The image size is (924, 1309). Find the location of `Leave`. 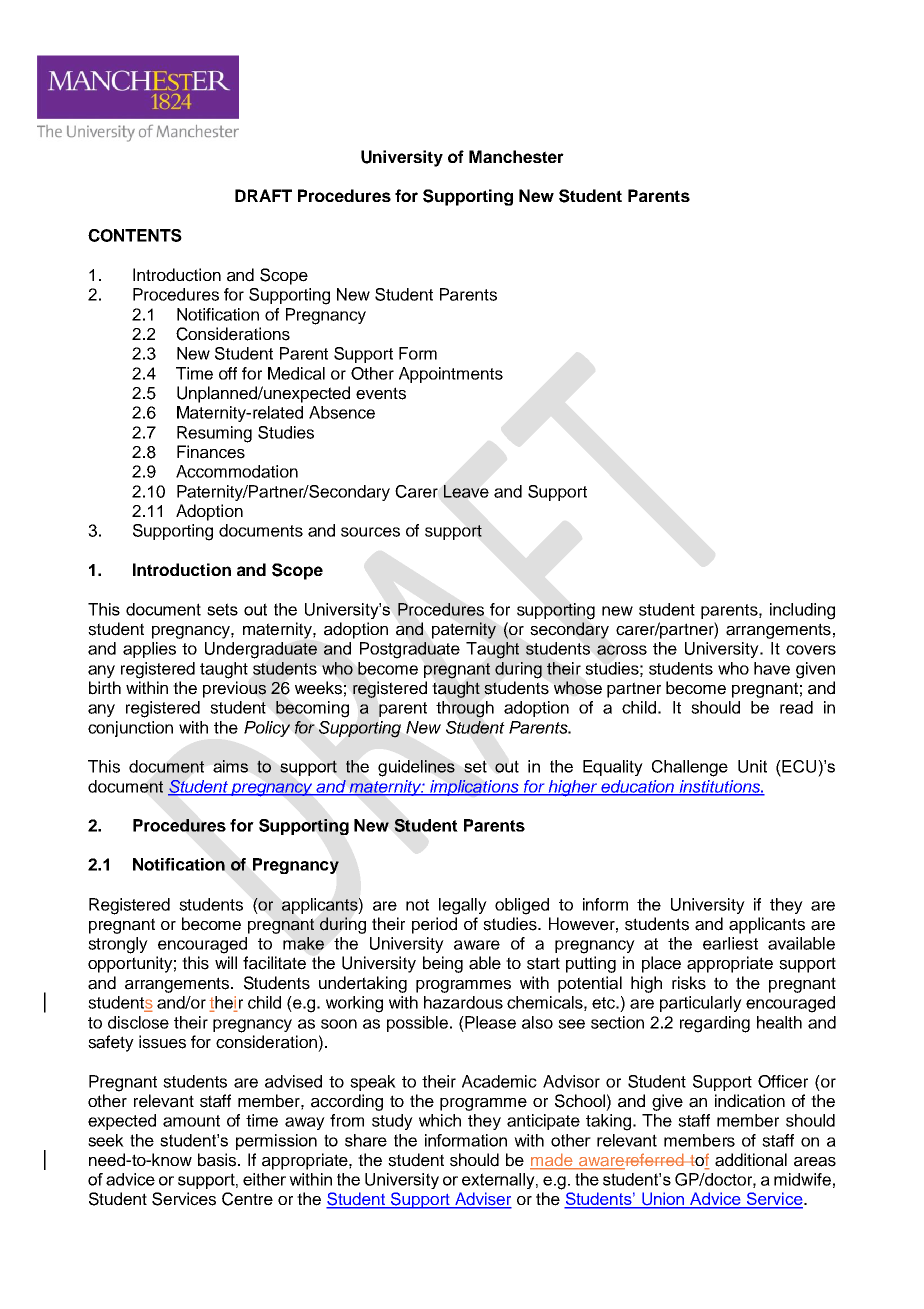

Leave is located at coordinates (466, 491).
